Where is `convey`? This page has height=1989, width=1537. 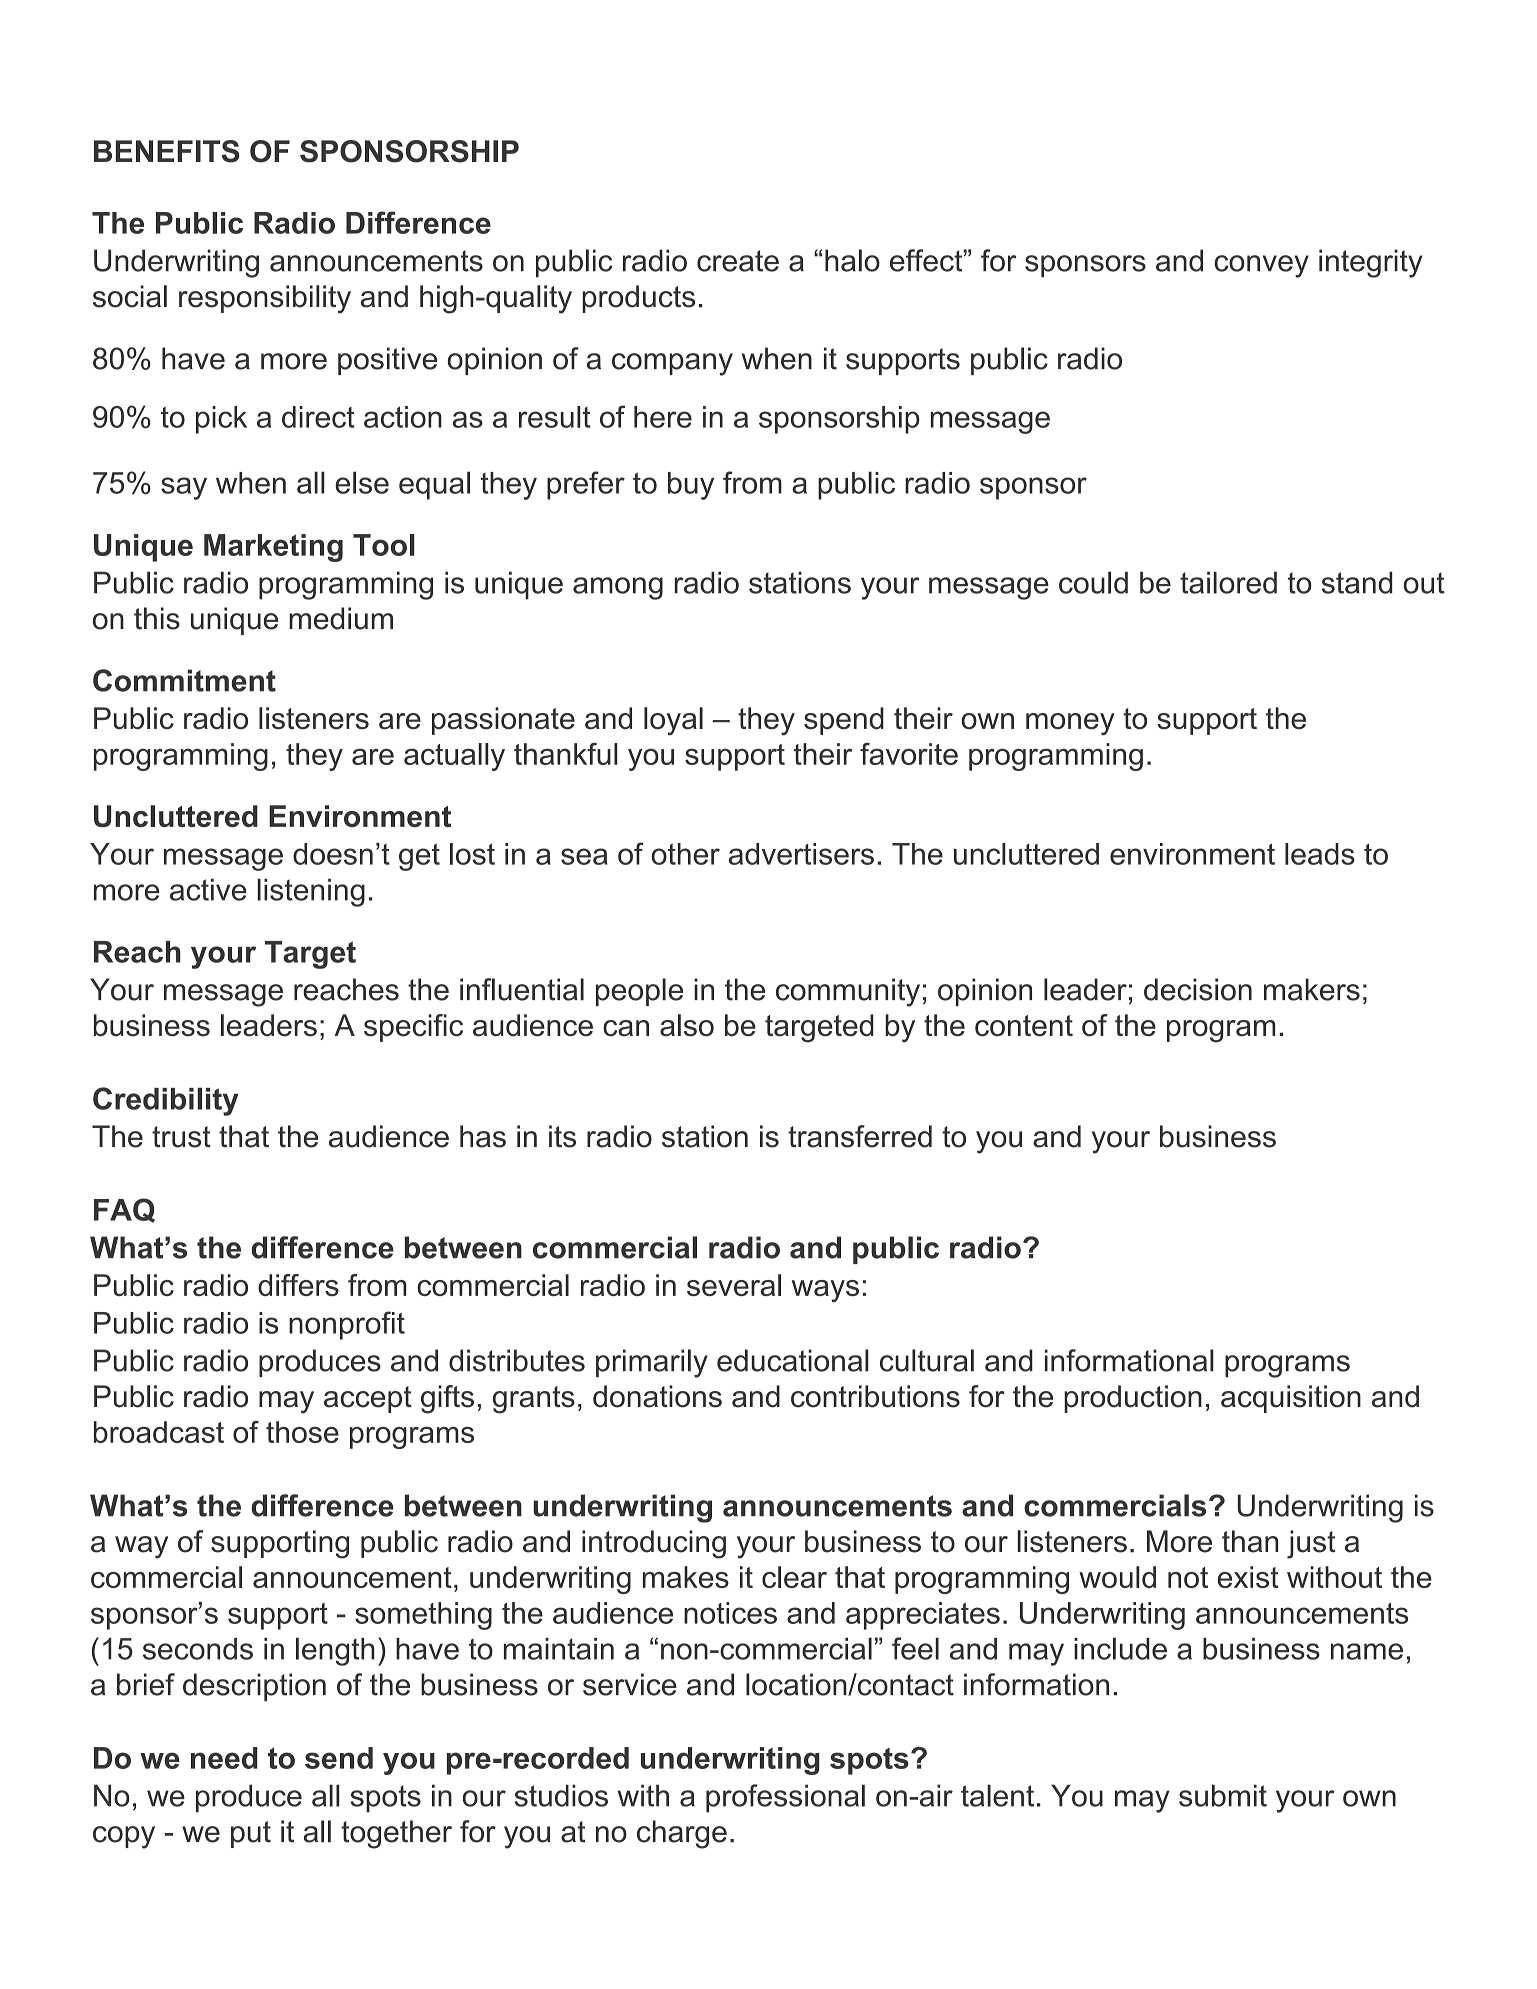 convey is located at coordinates (1261, 266).
